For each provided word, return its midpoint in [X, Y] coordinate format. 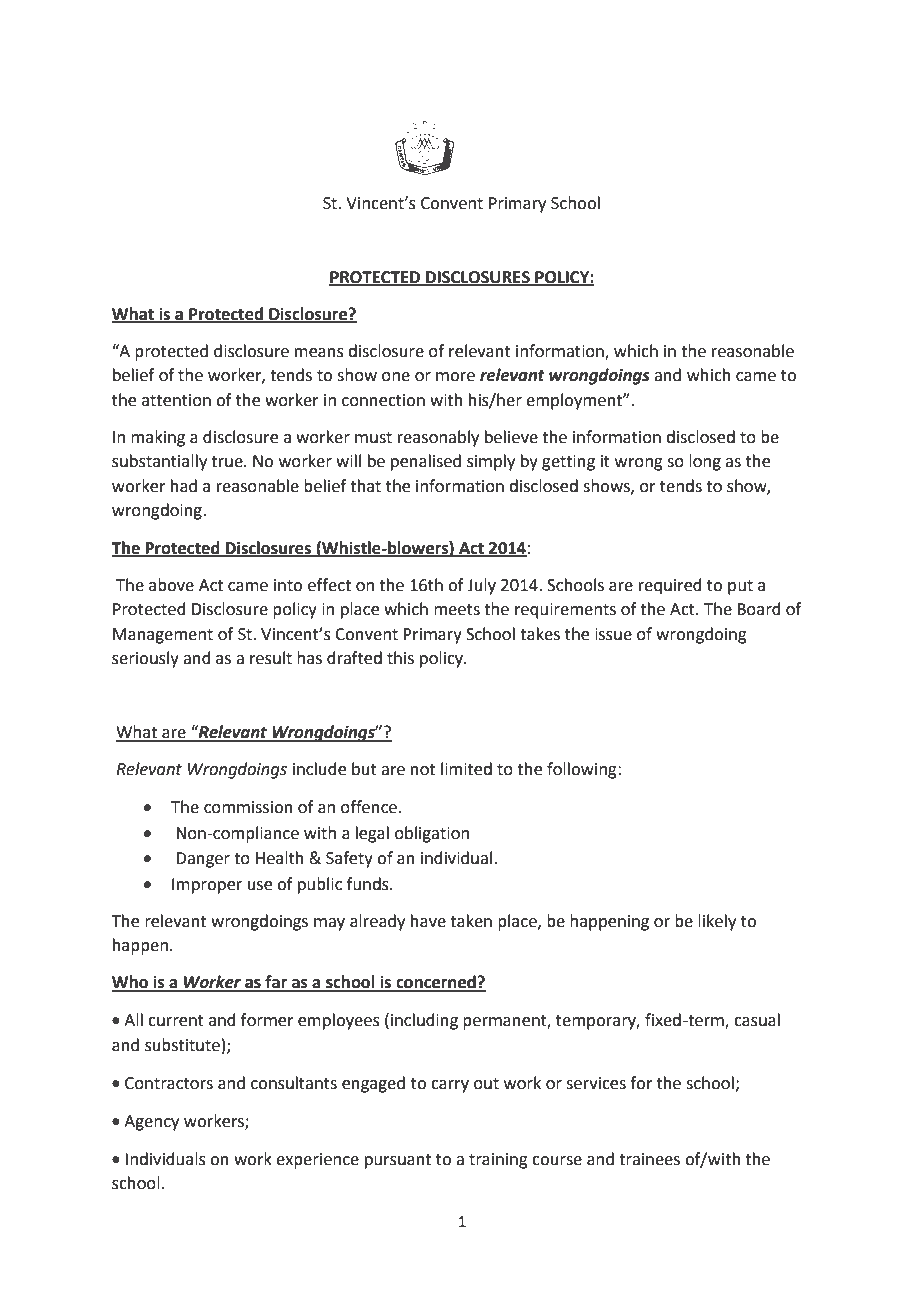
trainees [649, 1159]
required [670, 586]
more [455, 377]
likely [717, 922]
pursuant [398, 1161]
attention [176, 400]
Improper [207, 886]
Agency [151, 1123]
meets [457, 610]
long [705, 462]
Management [163, 636]
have [428, 921]
